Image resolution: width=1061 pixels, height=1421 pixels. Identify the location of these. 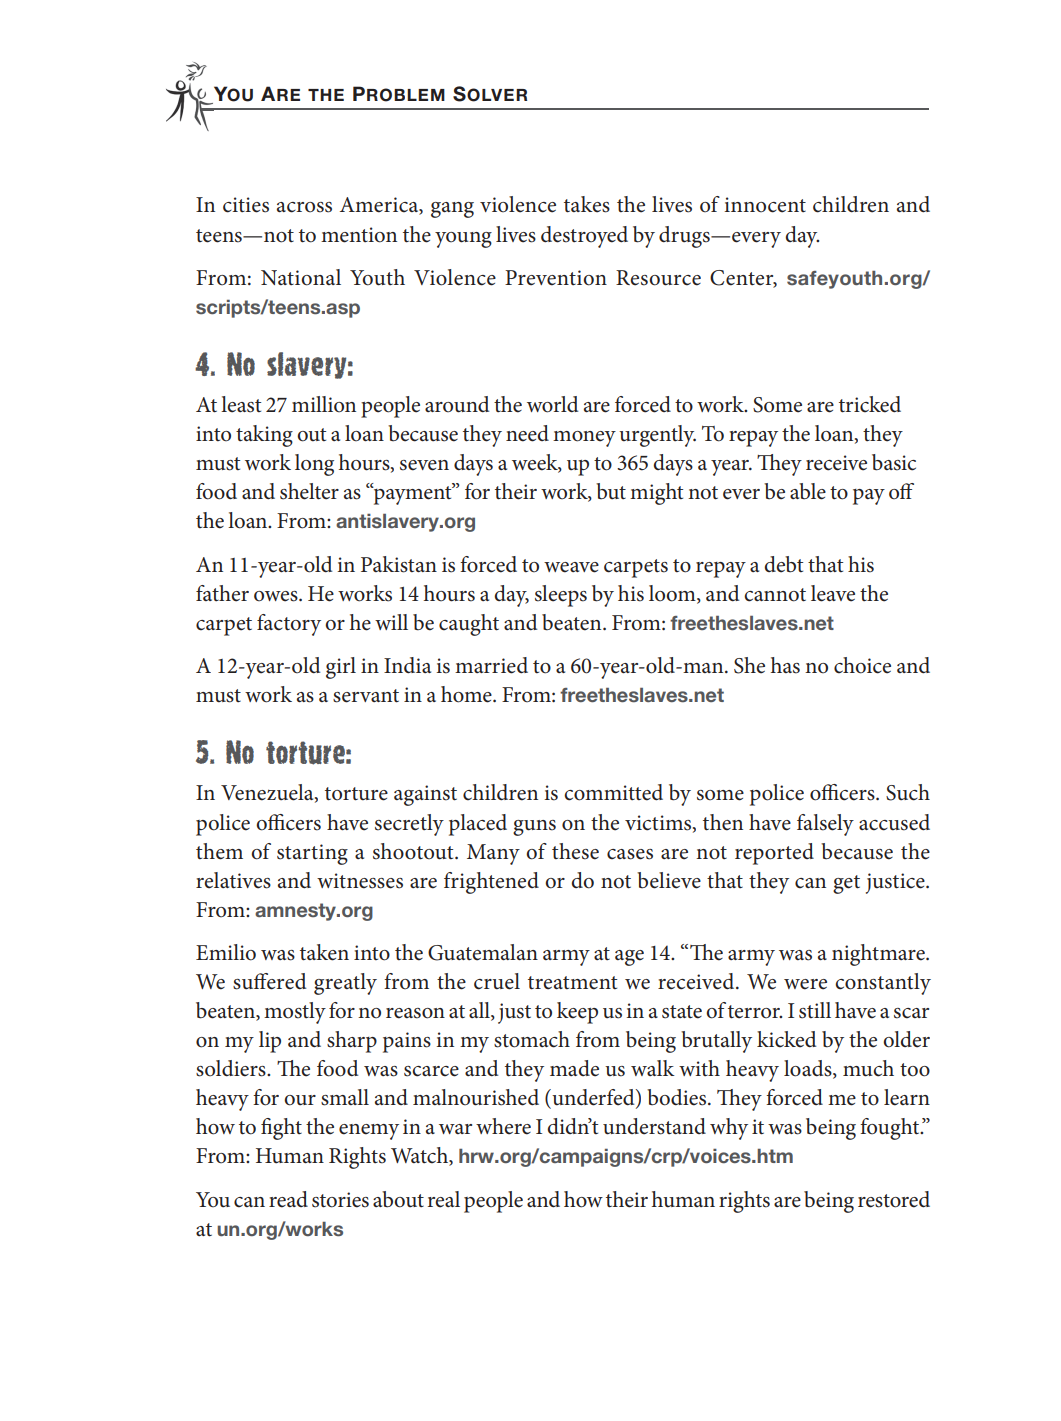
(575, 851).
